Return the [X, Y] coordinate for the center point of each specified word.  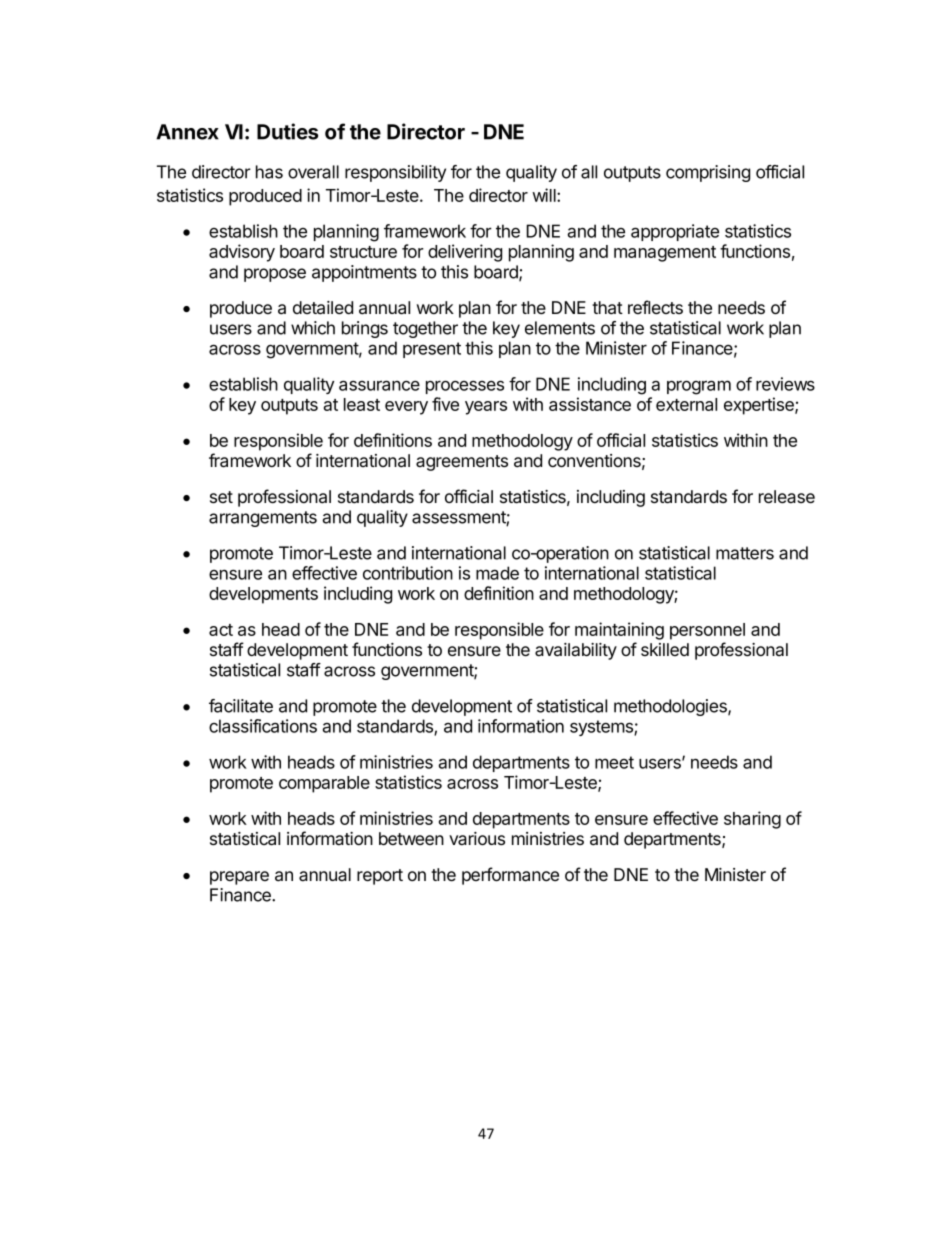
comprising [708, 173]
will [545, 195]
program [699, 387]
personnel [707, 631]
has [269, 172]
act [221, 630]
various [477, 839]
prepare [239, 878]
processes [465, 387]
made [497, 573]
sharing [752, 820]
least [362, 404]
